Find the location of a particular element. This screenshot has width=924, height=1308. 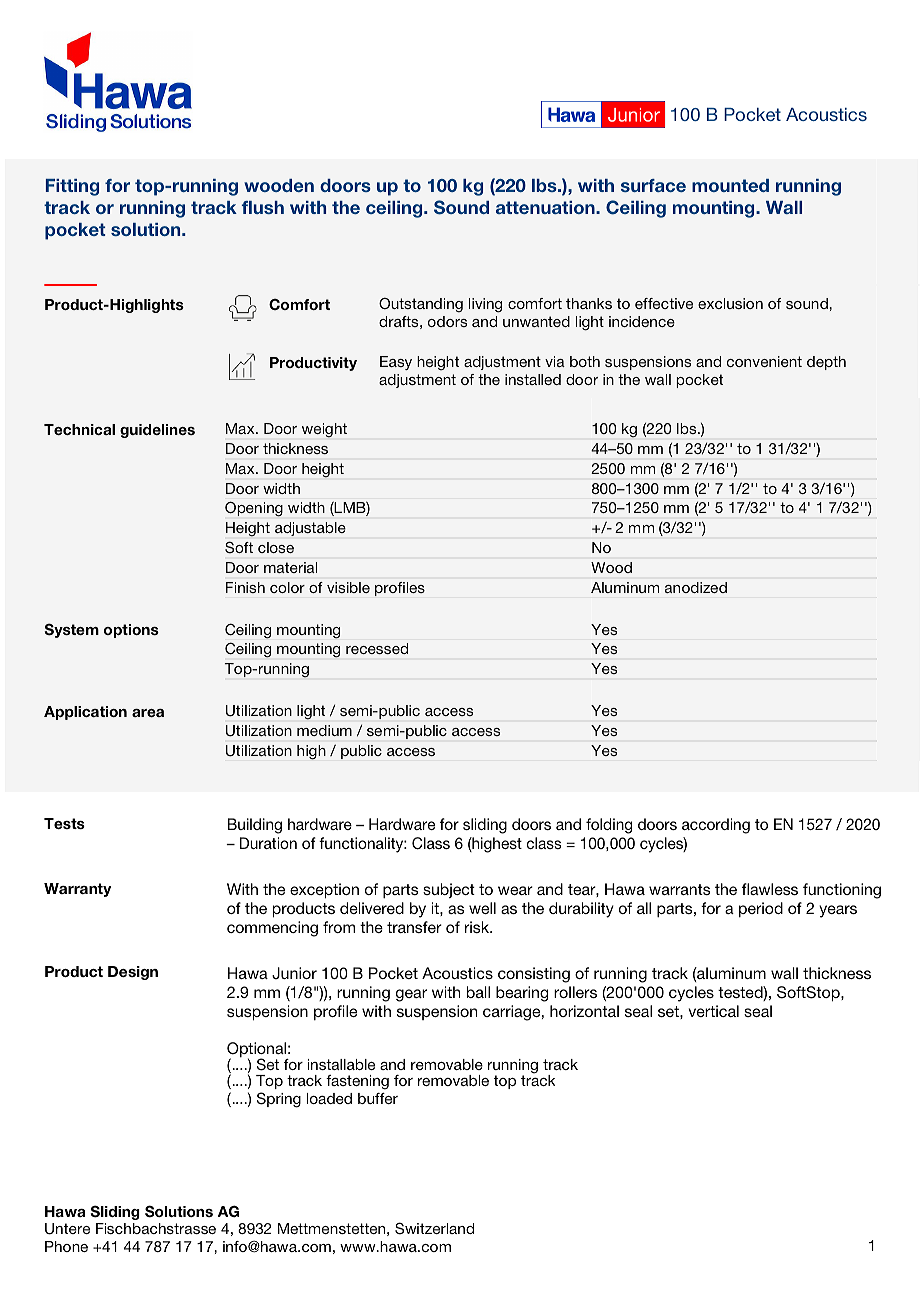

area is located at coordinates (148, 713).
